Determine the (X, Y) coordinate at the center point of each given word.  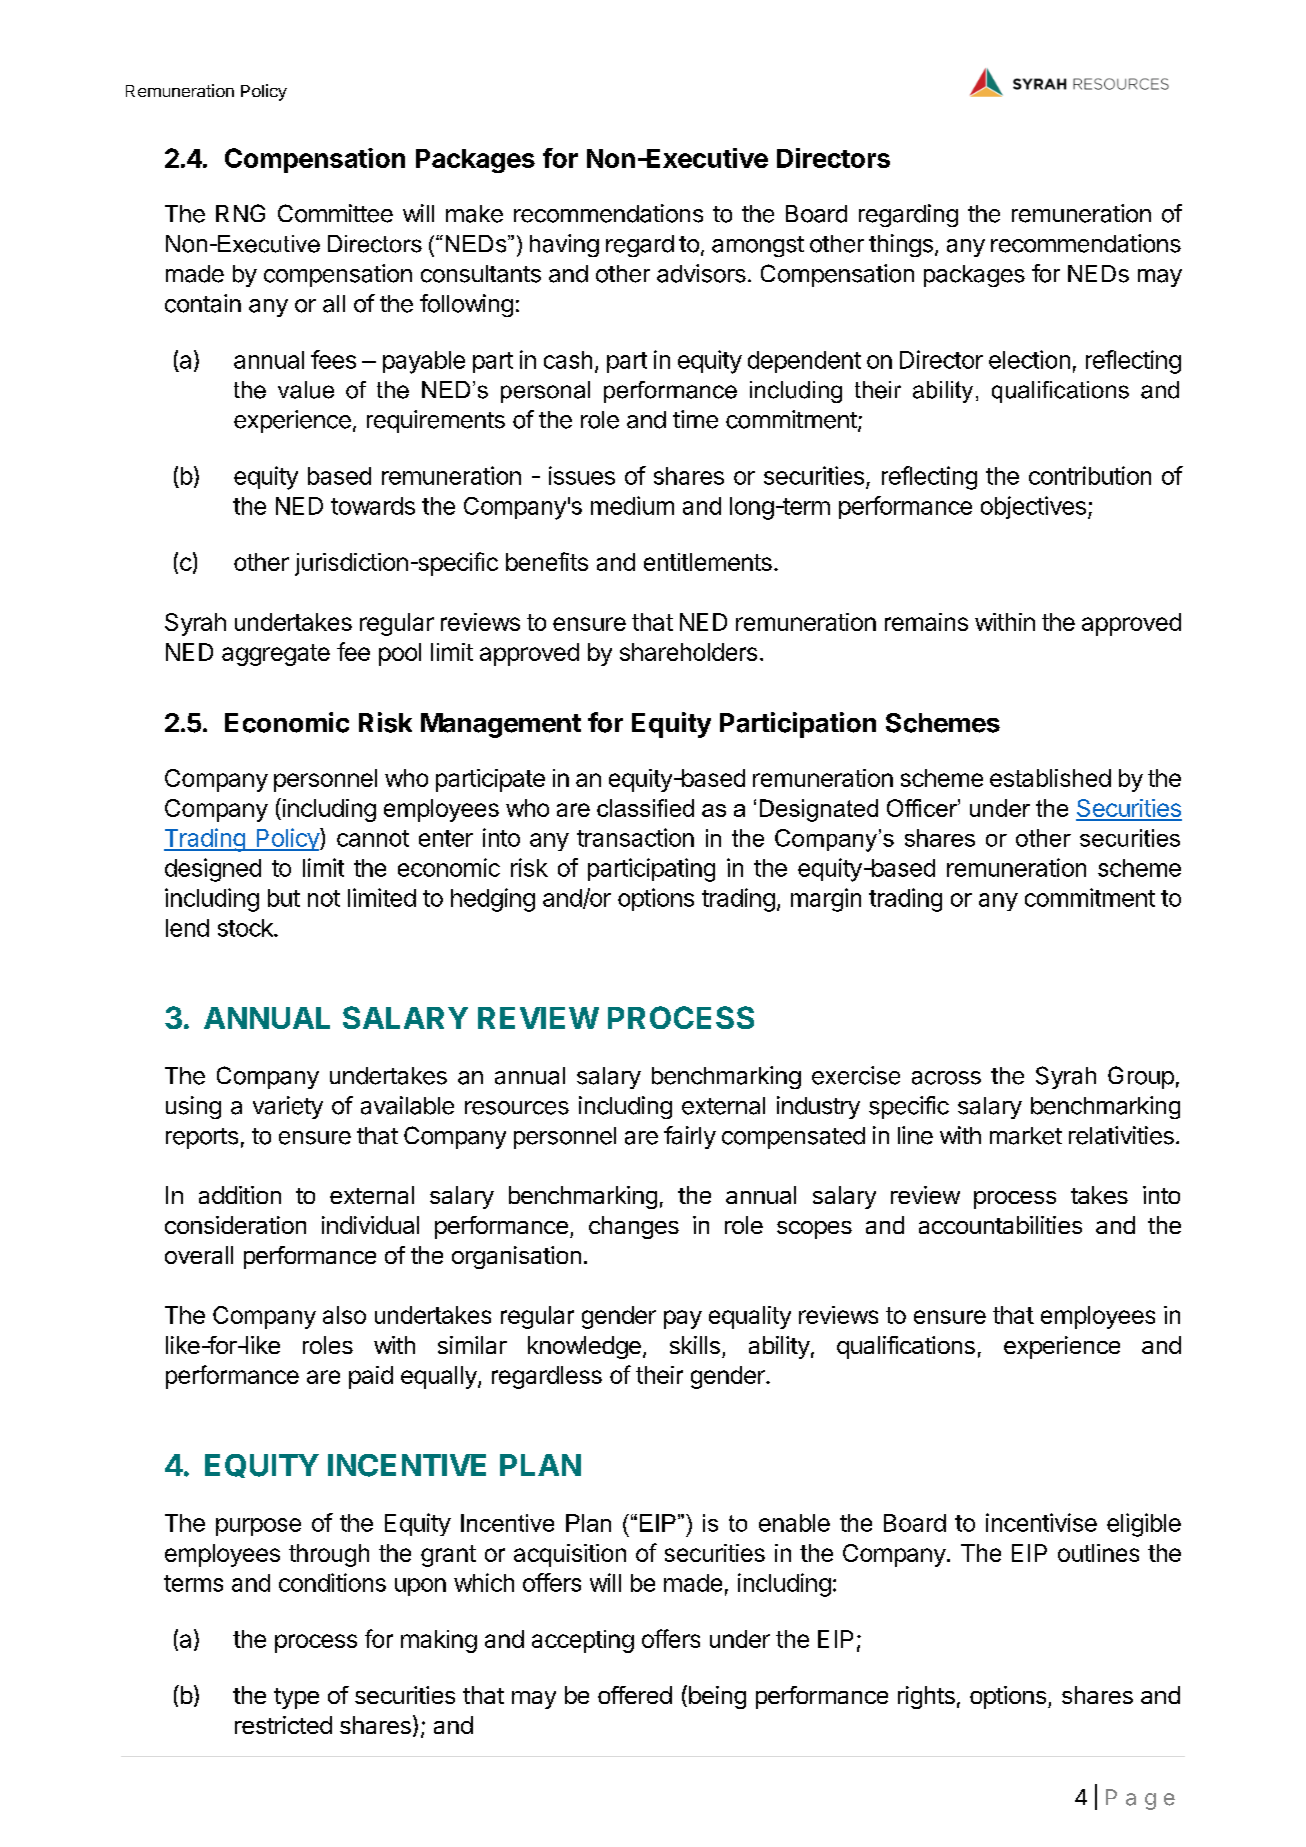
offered (635, 1695)
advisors (701, 273)
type (296, 1698)
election (1029, 359)
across (946, 1078)
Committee (335, 213)
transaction (635, 837)
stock (246, 928)
